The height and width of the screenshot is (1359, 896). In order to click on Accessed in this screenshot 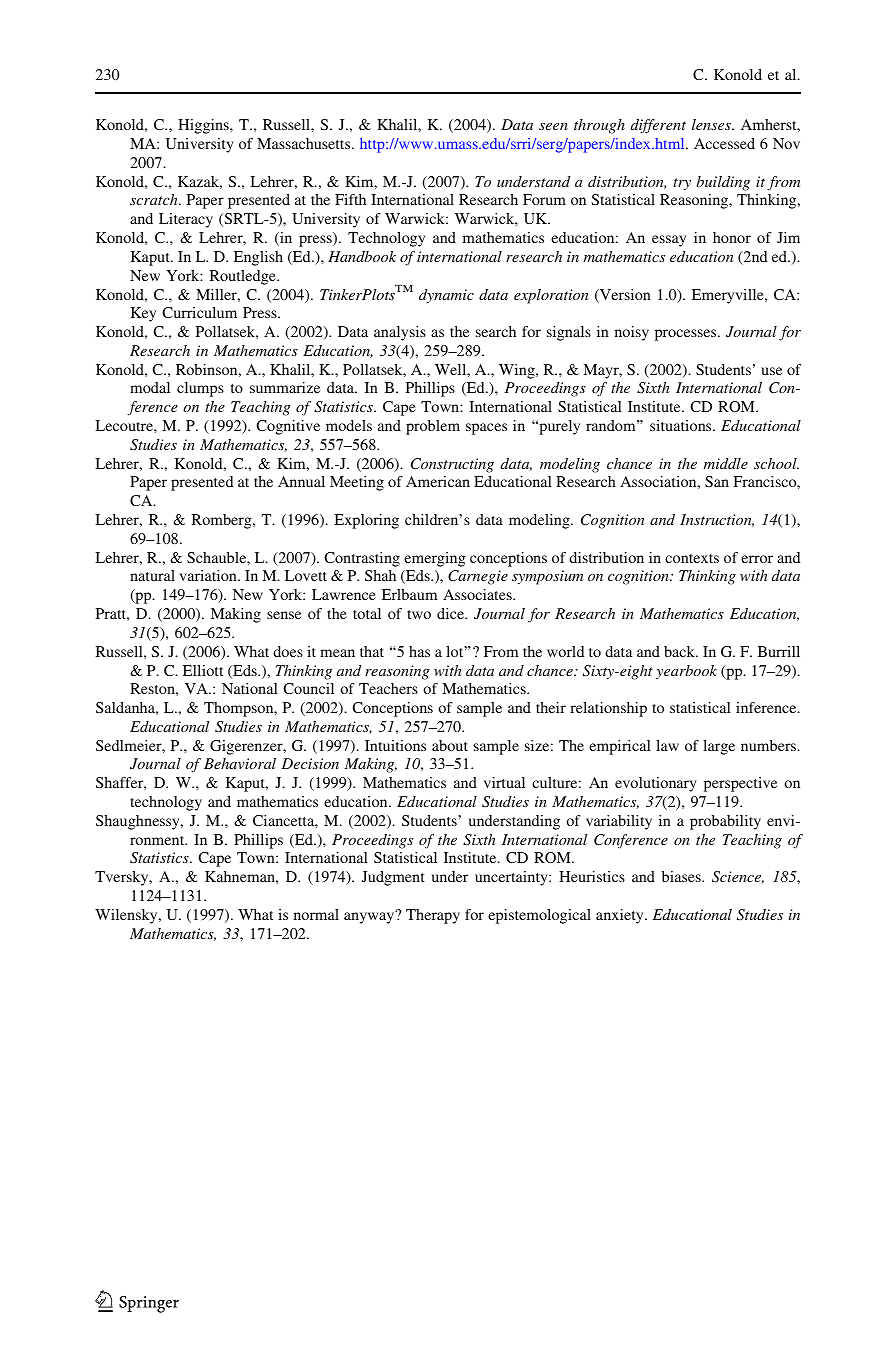, I will do `click(724, 143)`.
